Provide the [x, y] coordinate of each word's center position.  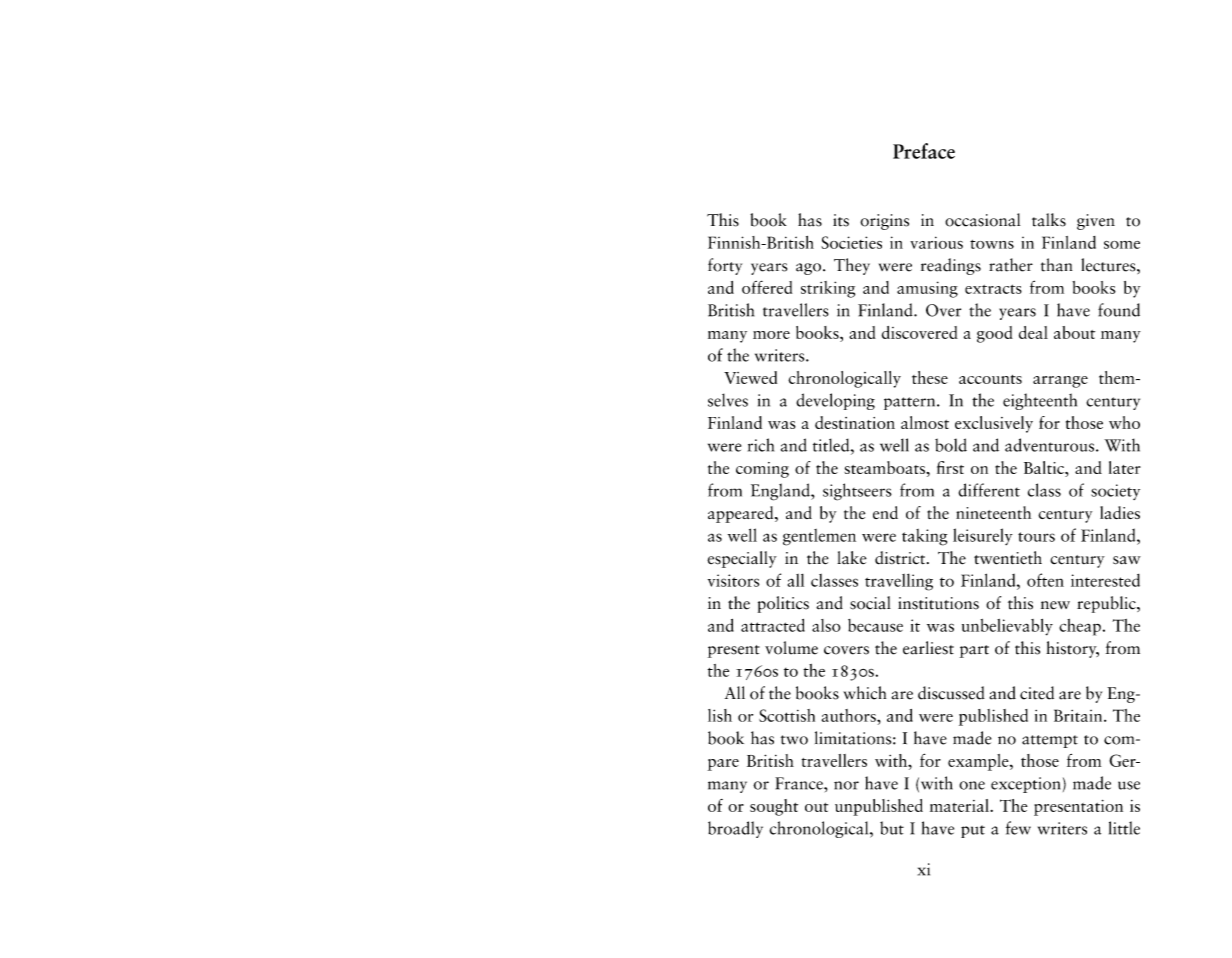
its [841, 220]
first [950, 467]
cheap [1080, 627]
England [781, 492]
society [1115, 492]
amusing [927, 289]
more [771, 335]
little [1124, 828]
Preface [924, 151]
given [1096, 222]
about [1074, 332]
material [960, 805]
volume [791, 648]
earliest [928, 648]
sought [774, 807]
